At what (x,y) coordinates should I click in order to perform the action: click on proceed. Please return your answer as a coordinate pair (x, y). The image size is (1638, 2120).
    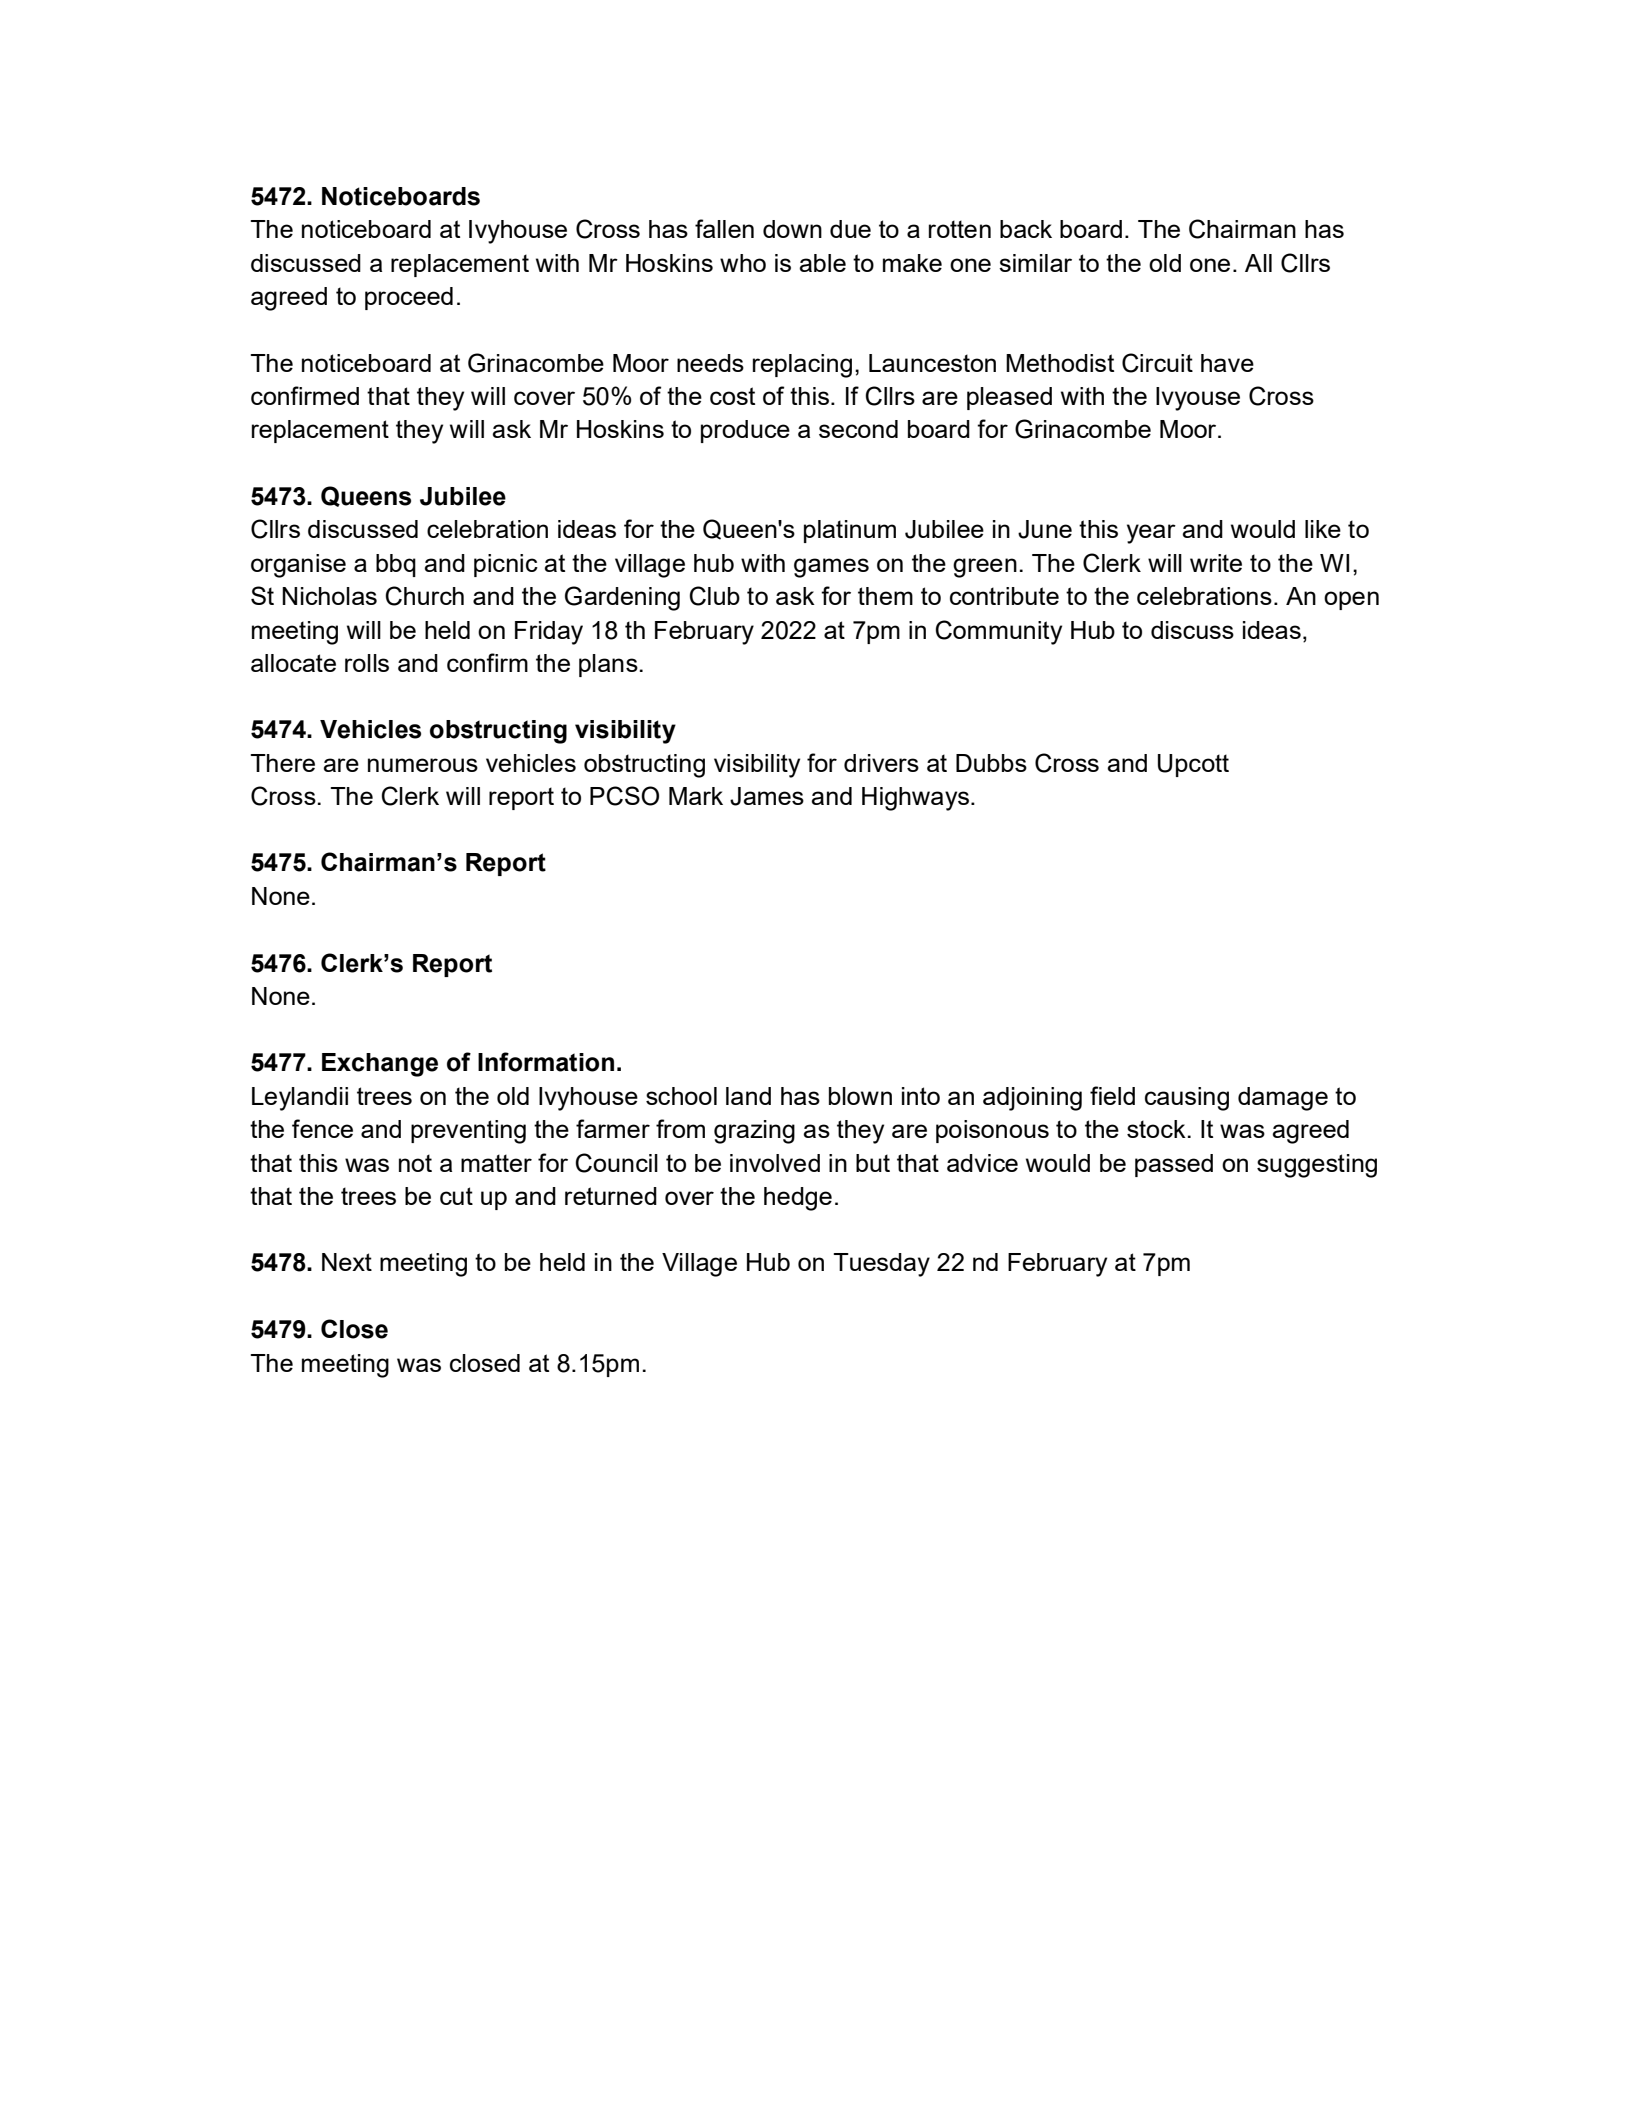
    Looking at the image, I should click on (409, 298).
